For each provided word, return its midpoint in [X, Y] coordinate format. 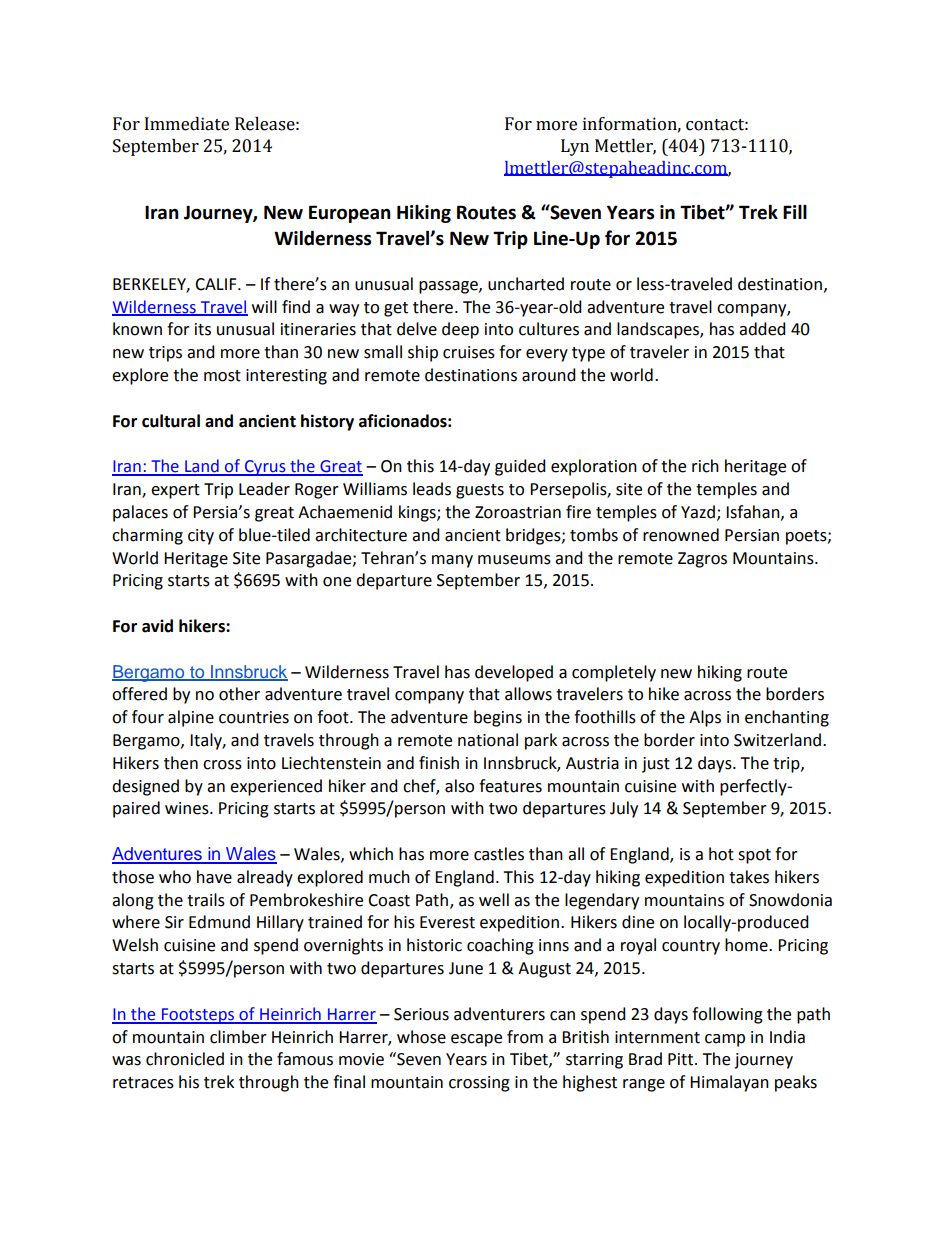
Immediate [187, 124]
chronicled [185, 1059]
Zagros [702, 560]
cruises [469, 352]
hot [721, 854]
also [459, 786]
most [222, 376]
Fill [795, 212]
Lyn [575, 147]
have [214, 877]
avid [157, 626]
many [452, 561]
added [762, 329]
